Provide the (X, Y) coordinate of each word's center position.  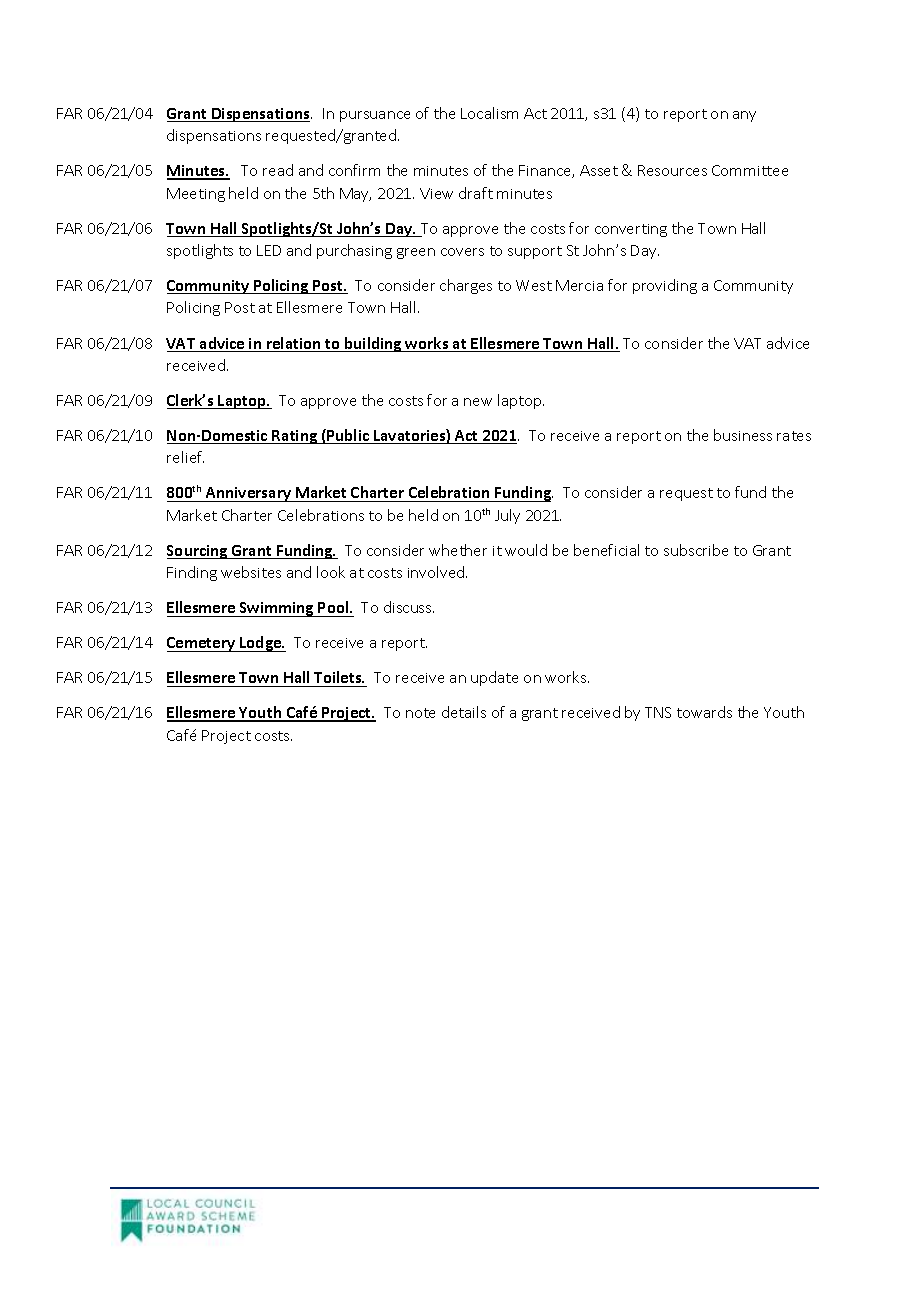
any (744, 116)
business (743, 435)
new (478, 402)
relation (294, 344)
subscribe (696, 550)
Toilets (339, 677)
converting (631, 230)
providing (665, 286)
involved (437, 572)
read (278, 170)
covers (462, 252)
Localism (489, 113)
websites (251, 572)
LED (269, 250)
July (507, 516)
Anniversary (248, 494)
